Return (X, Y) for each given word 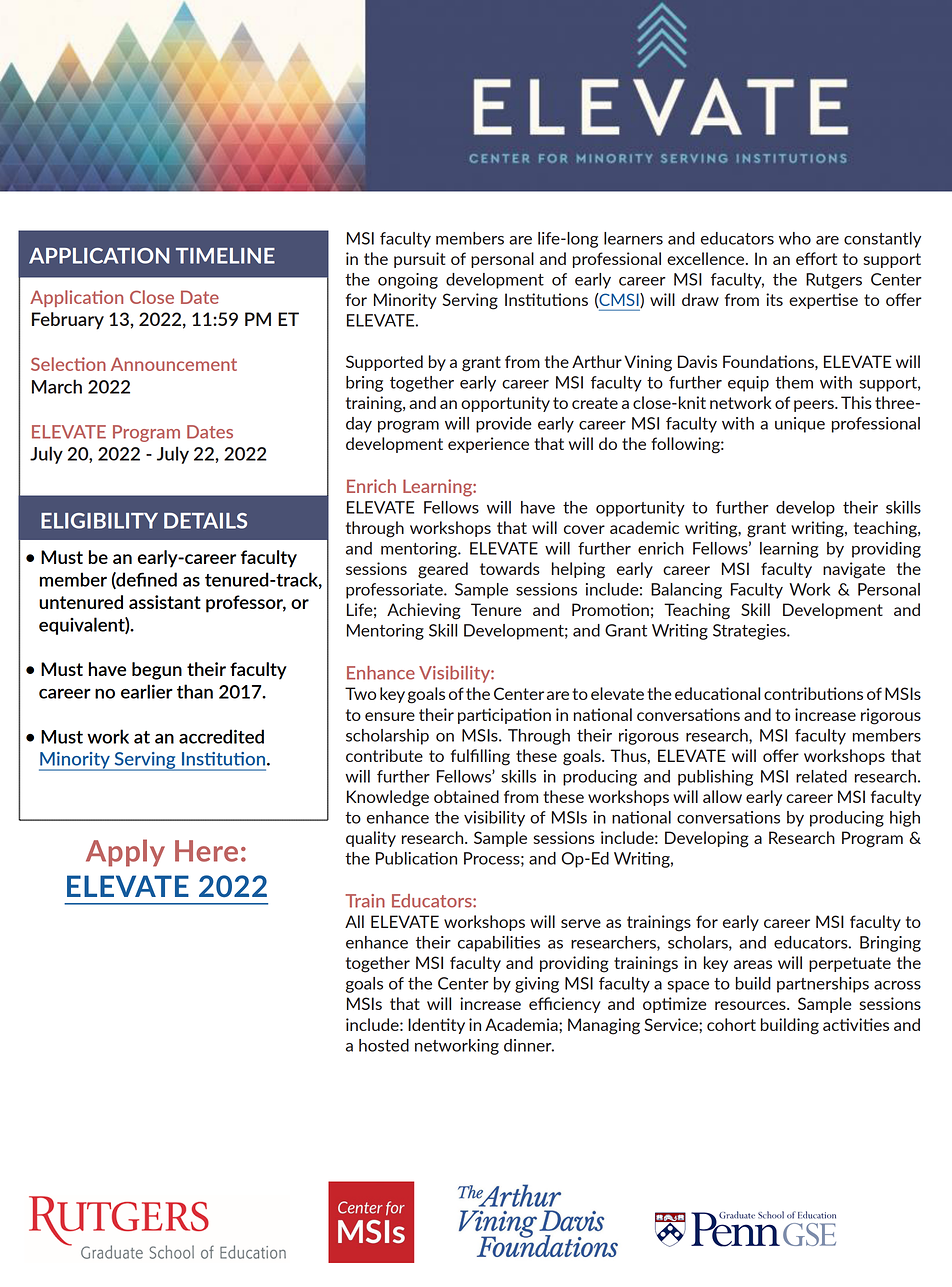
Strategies (750, 632)
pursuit (419, 260)
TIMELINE (225, 256)
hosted (384, 1045)
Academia (522, 1024)
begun (157, 671)
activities (856, 1024)
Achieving (424, 611)
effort (816, 258)
